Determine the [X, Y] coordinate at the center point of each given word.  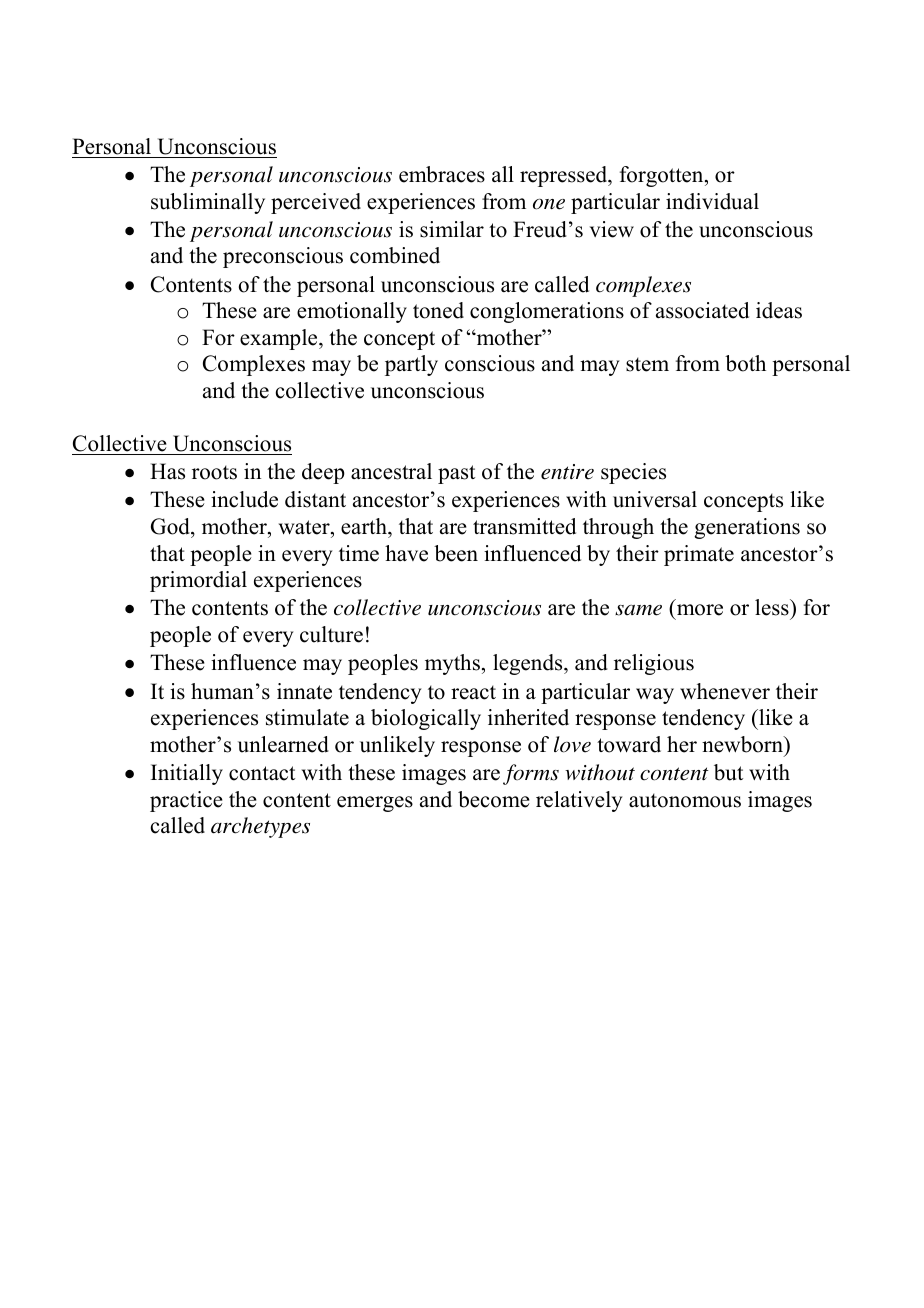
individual [712, 201]
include [244, 499]
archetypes [260, 827]
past [456, 474]
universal [655, 499]
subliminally [208, 203]
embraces [442, 174]
